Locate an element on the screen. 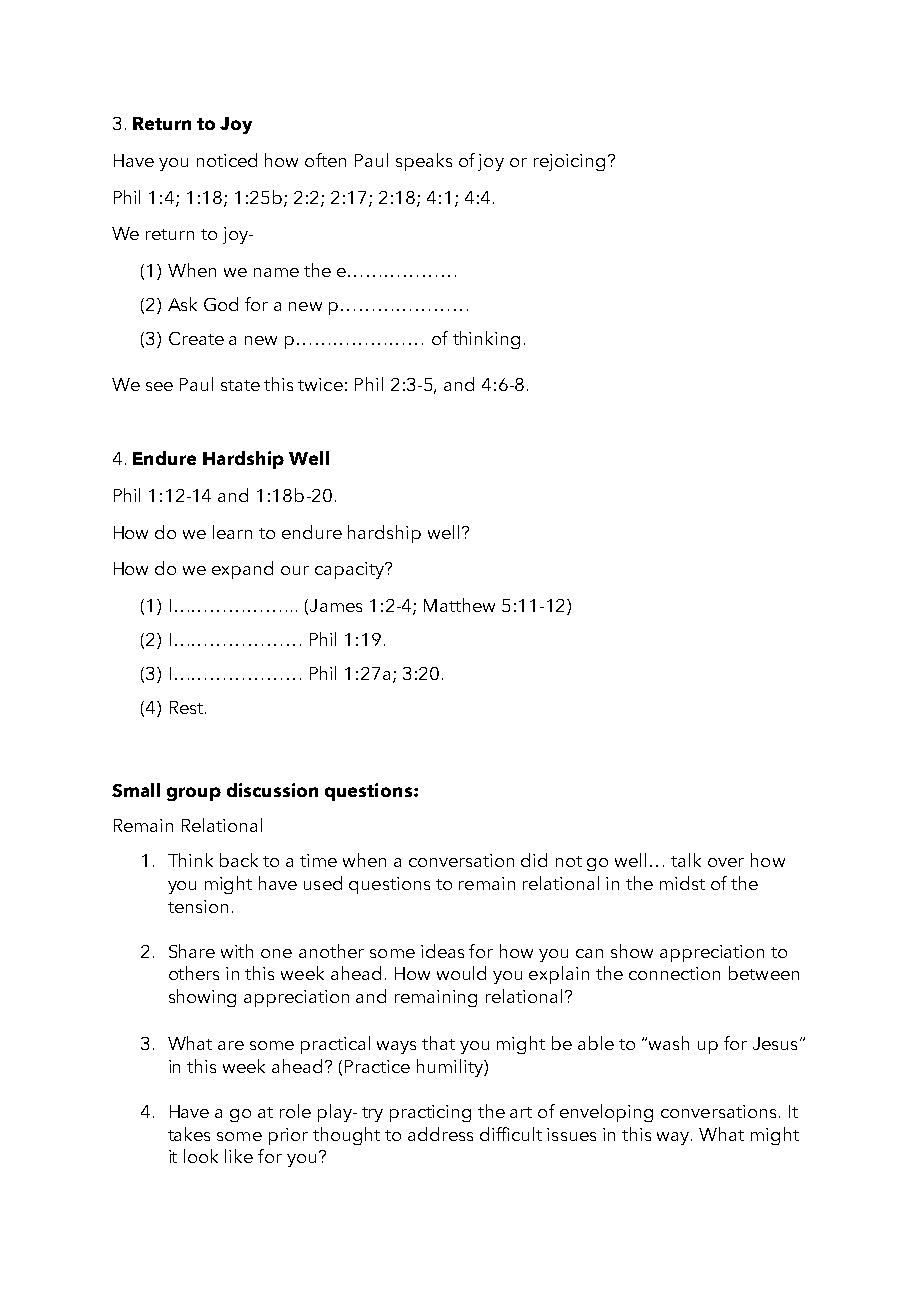  noticed is located at coordinates (227, 160).
